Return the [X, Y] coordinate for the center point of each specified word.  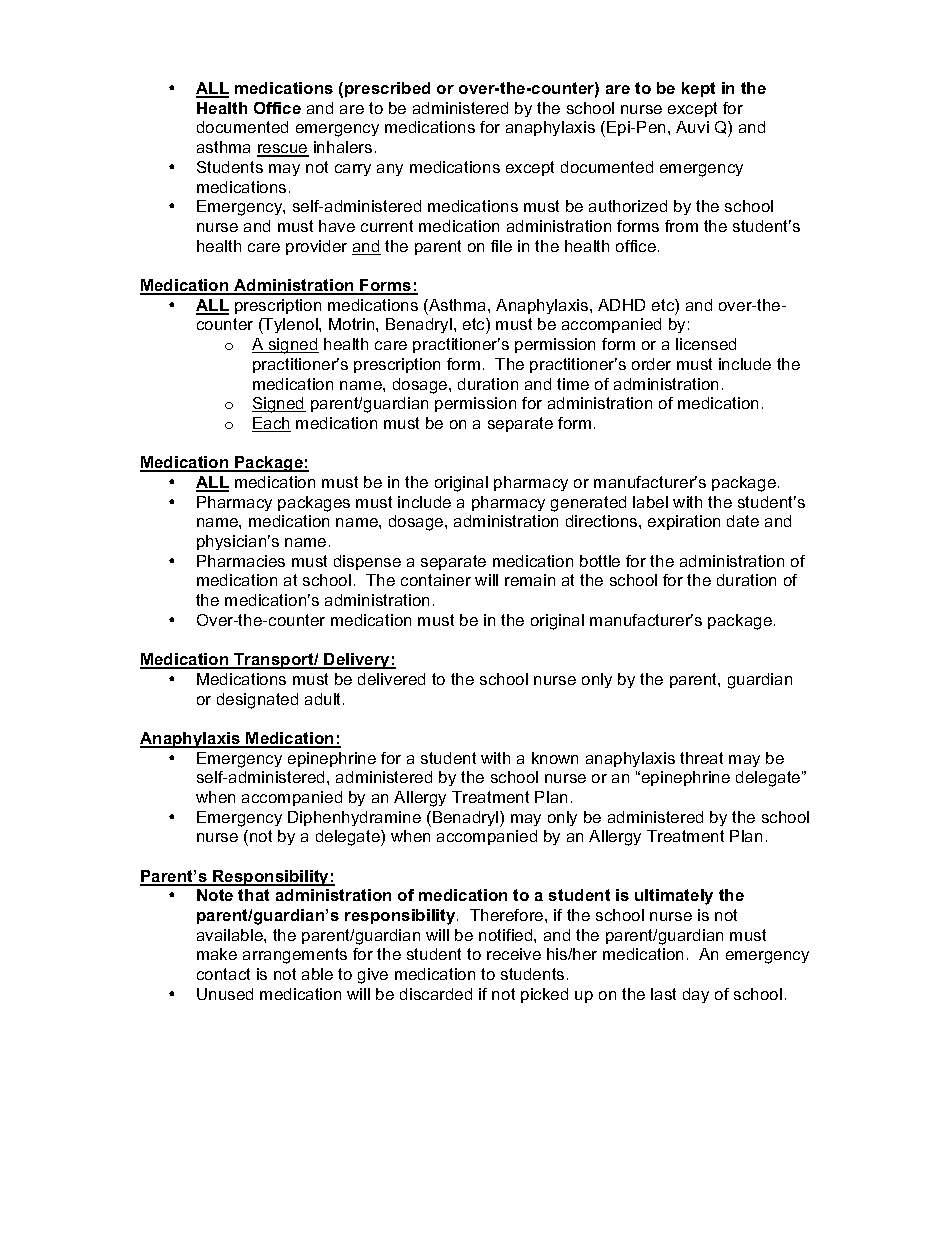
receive [514, 954]
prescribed [387, 89]
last [663, 994]
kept [698, 89]
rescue [283, 150]
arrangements [295, 956]
